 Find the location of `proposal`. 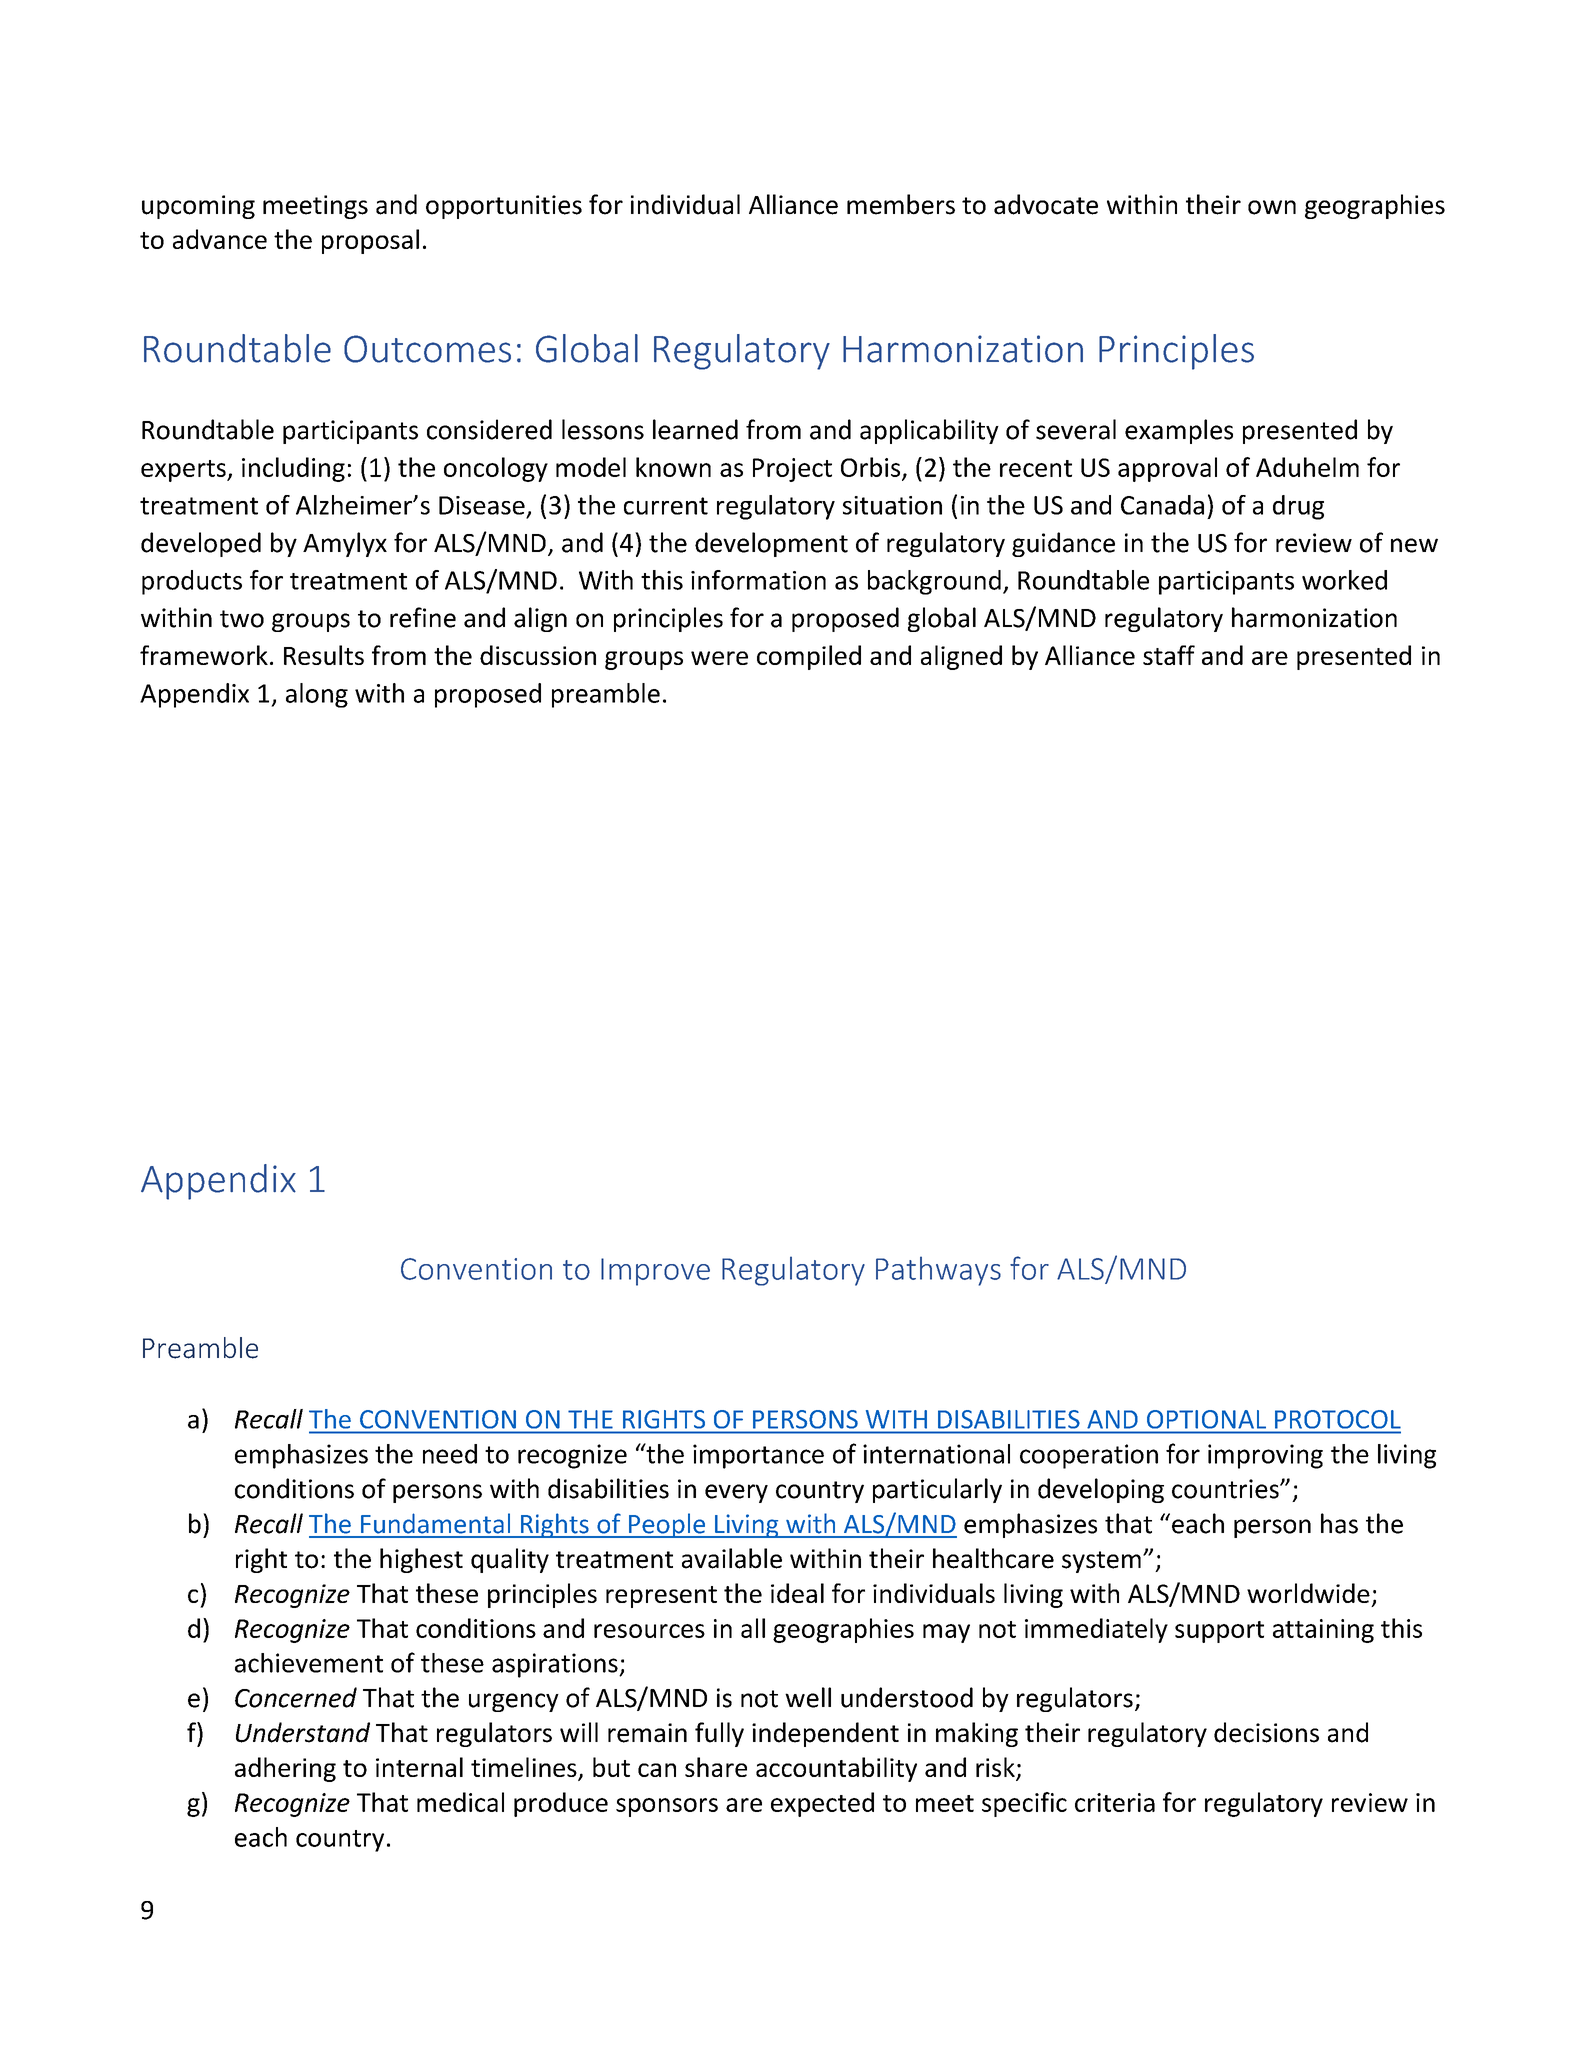

proposal is located at coordinates (370, 241).
